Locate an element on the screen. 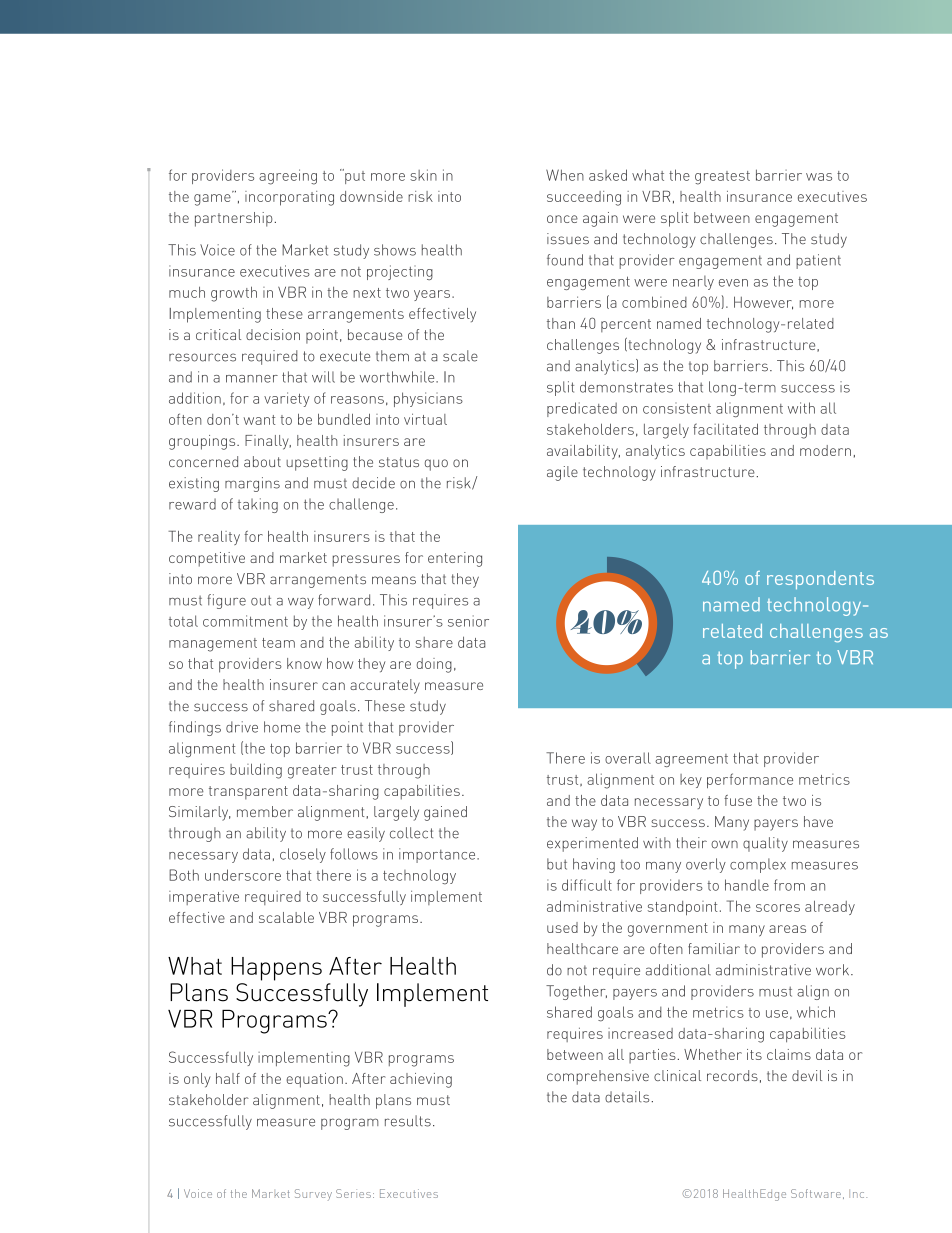 The height and width of the screenshot is (1233, 952). greatest is located at coordinates (722, 178).
